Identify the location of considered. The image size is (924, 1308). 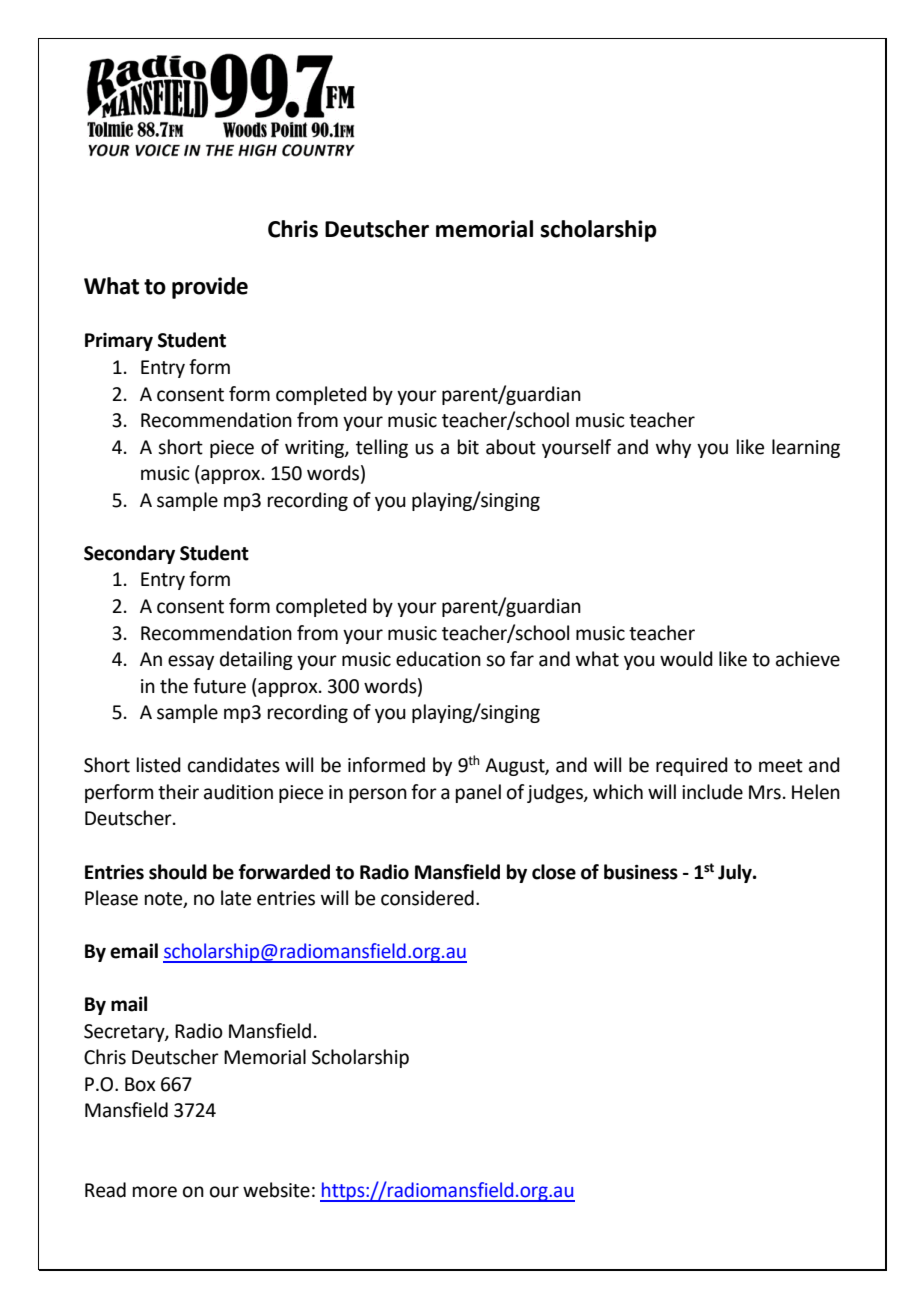
(427, 898).
